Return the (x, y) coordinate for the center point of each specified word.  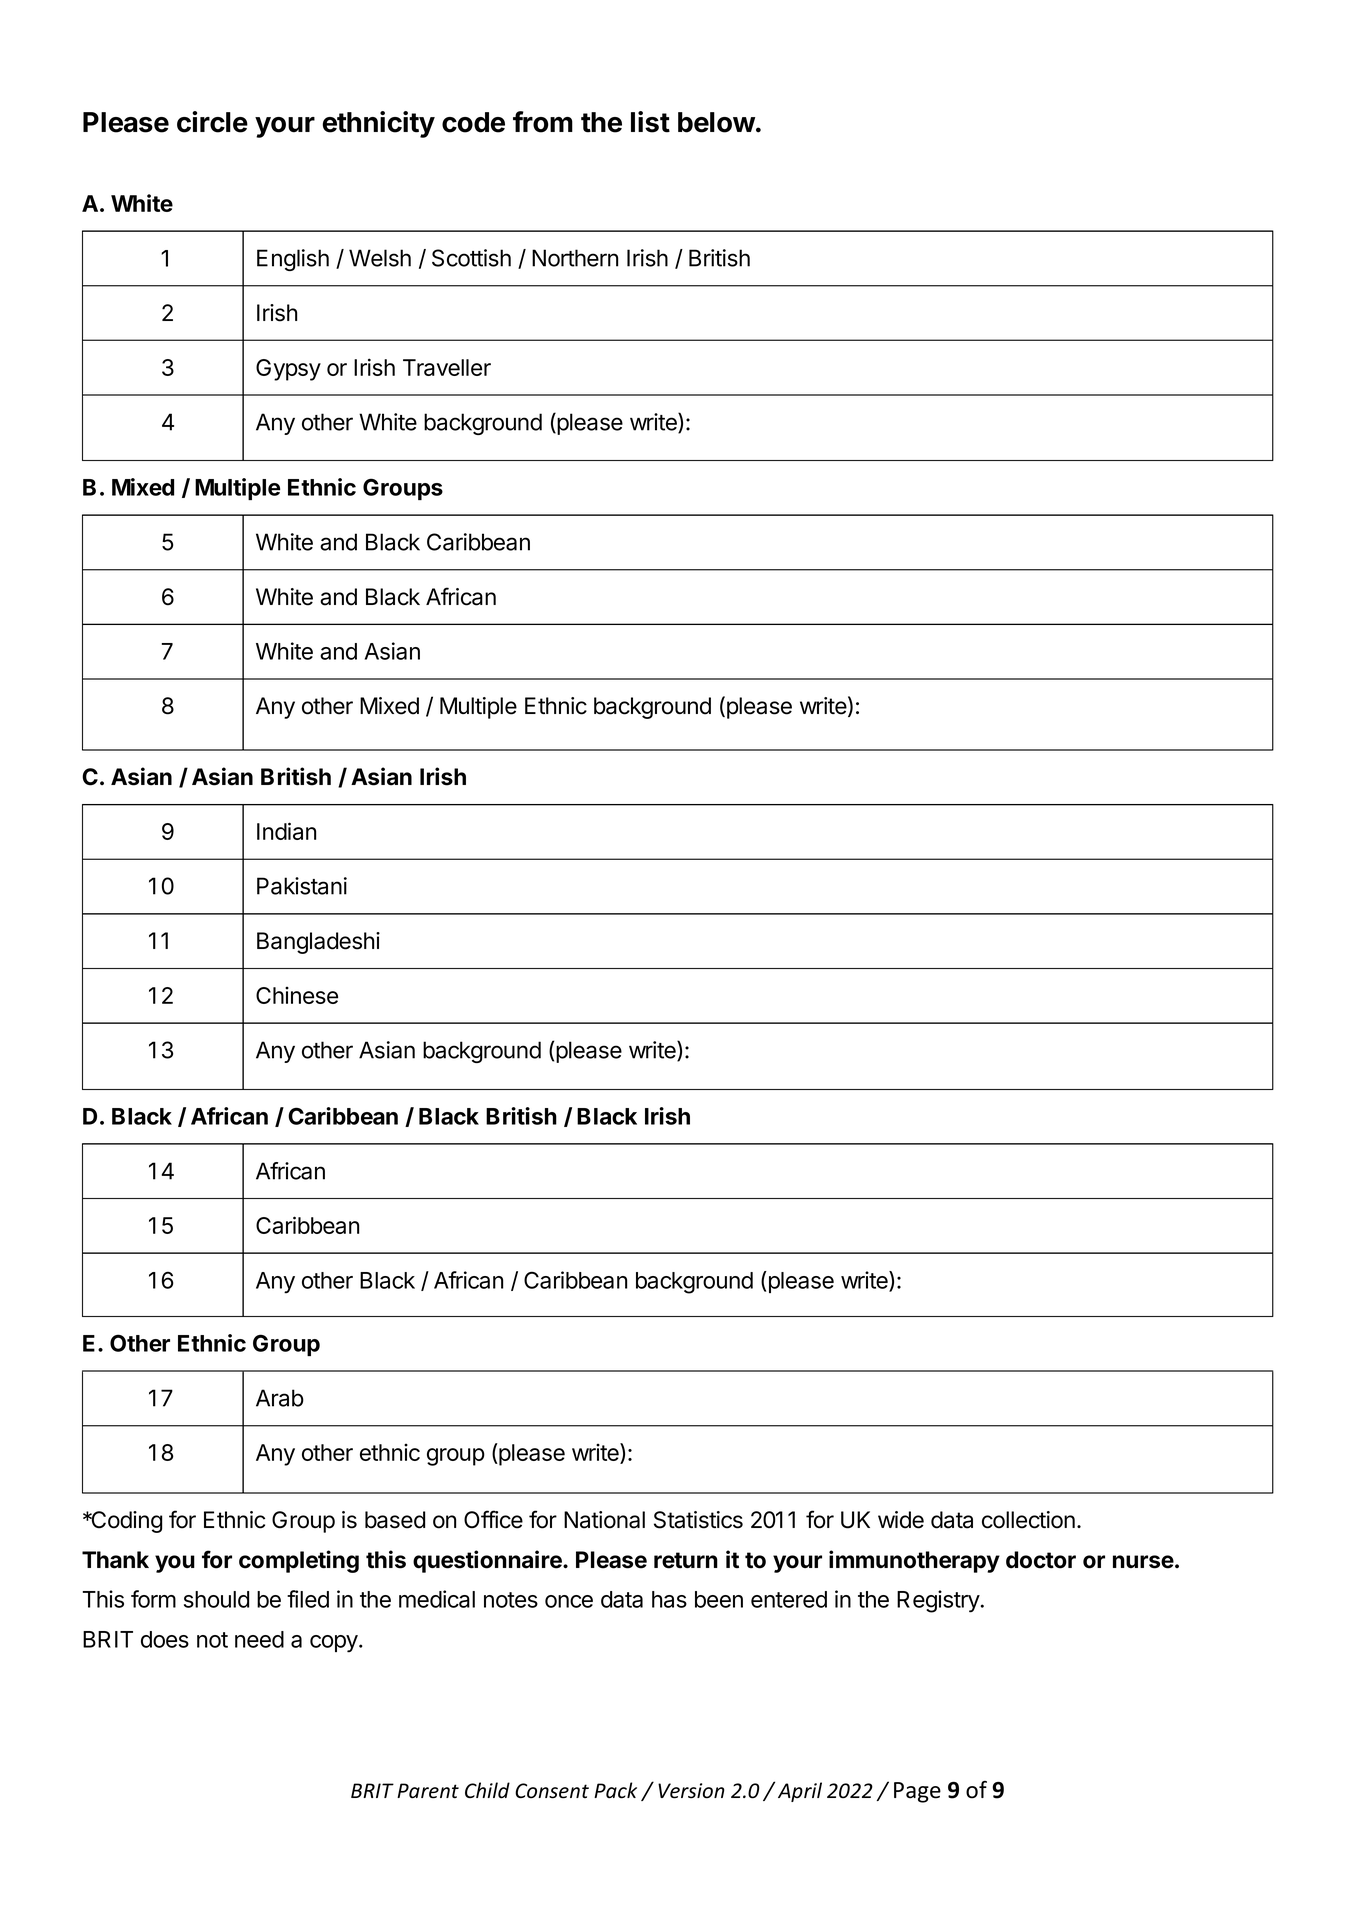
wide (901, 1520)
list (650, 122)
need (259, 1639)
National (604, 1520)
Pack (615, 1790)
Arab (280, 1398)
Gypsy (288, 370)
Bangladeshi (318, 943)
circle (212, 122)
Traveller (447, 367)
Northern (575, 258)
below (716, 122)
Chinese (297, 995)
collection (1028, 1520)
